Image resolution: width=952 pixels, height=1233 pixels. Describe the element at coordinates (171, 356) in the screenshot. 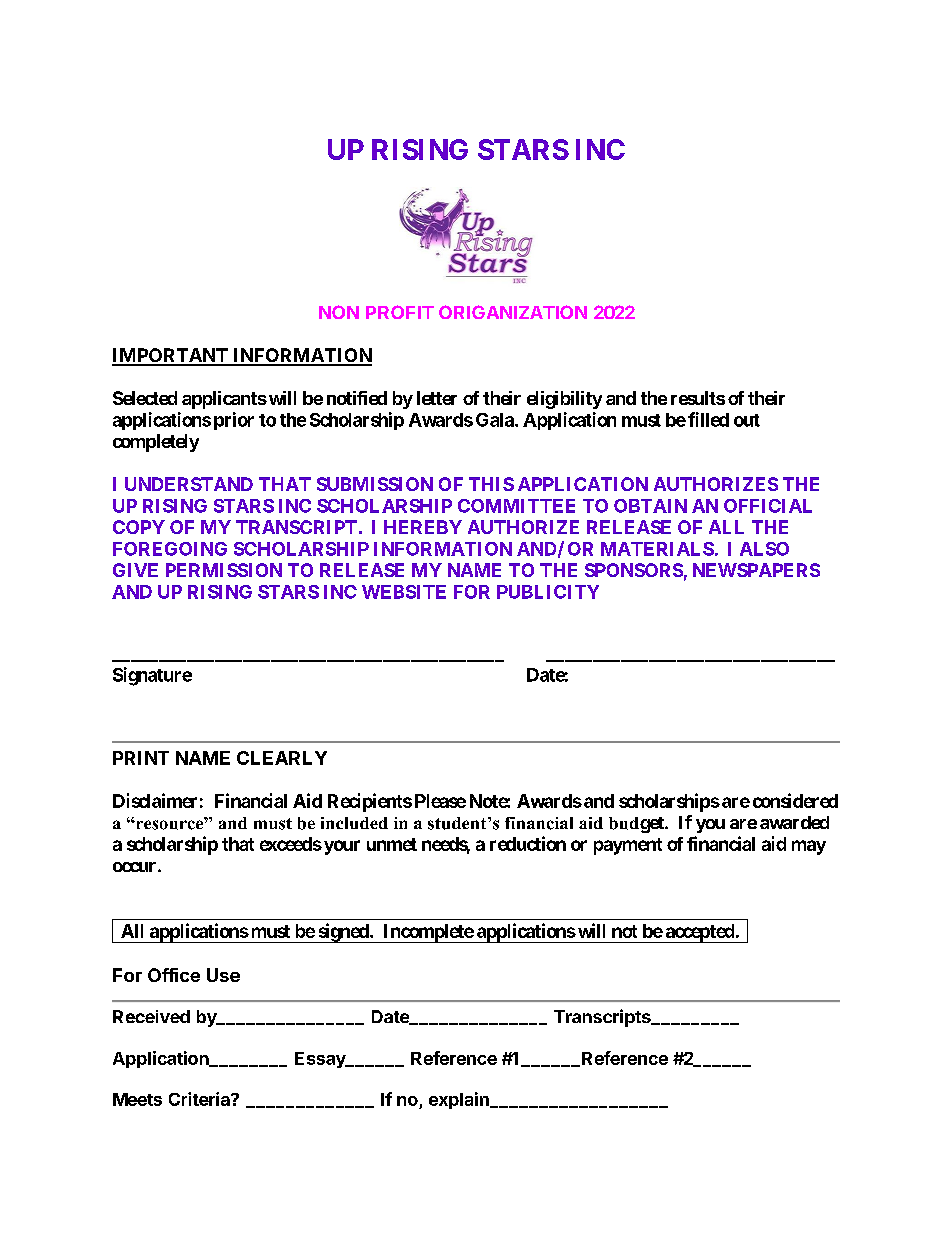

I see `IMPORTANT` at that location.
